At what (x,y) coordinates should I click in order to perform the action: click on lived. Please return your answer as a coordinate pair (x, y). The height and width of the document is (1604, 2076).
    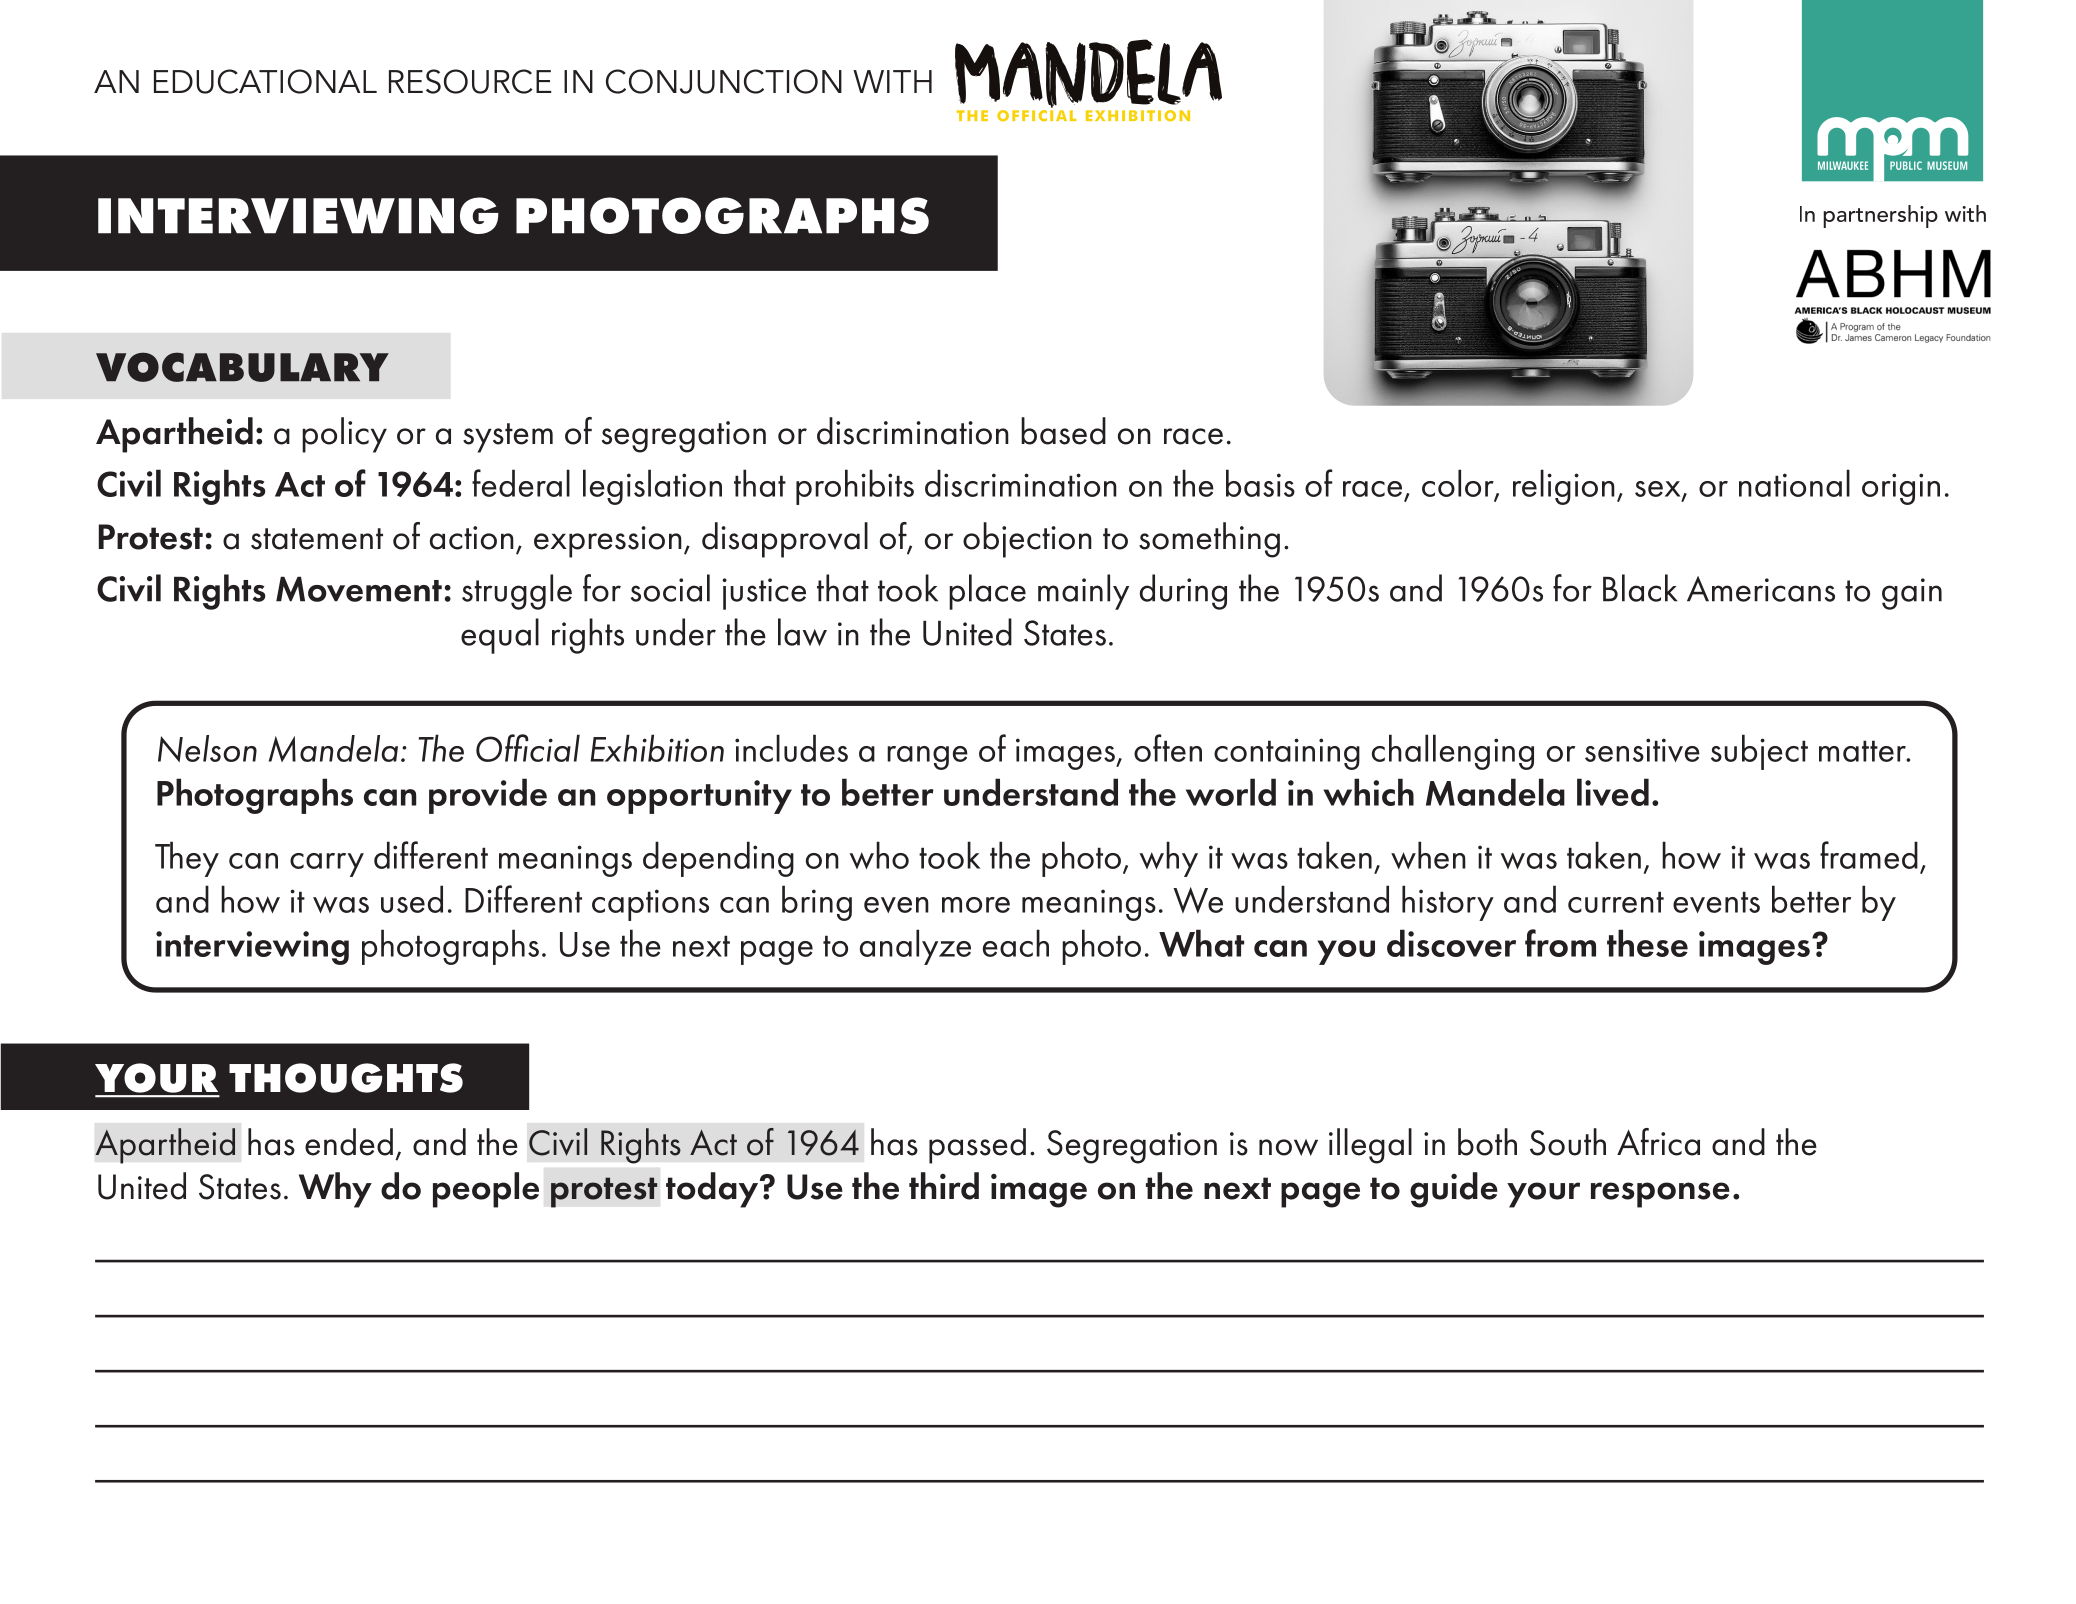
    Looking at the image, I should click on (1613, 792).
